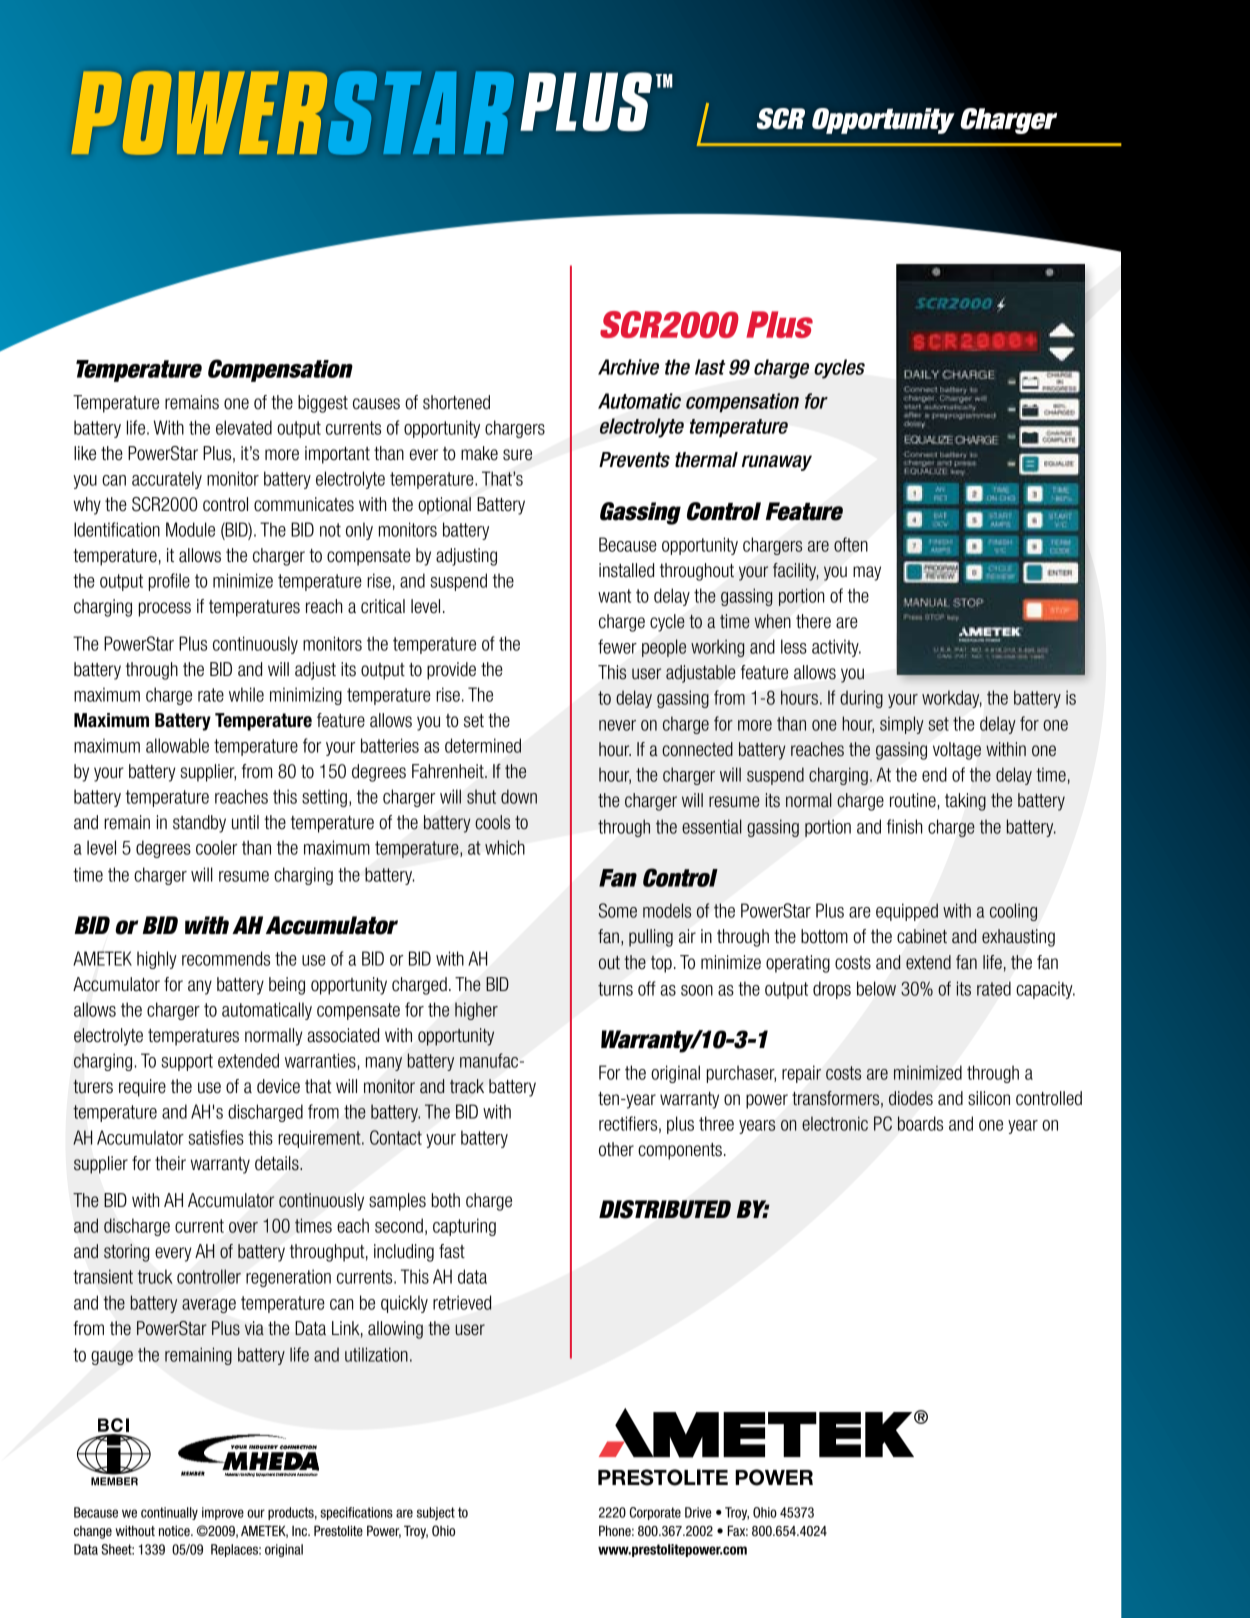 This screenshot has width=1250, height=1618. I want to click on recommends, so click(226, 958).
